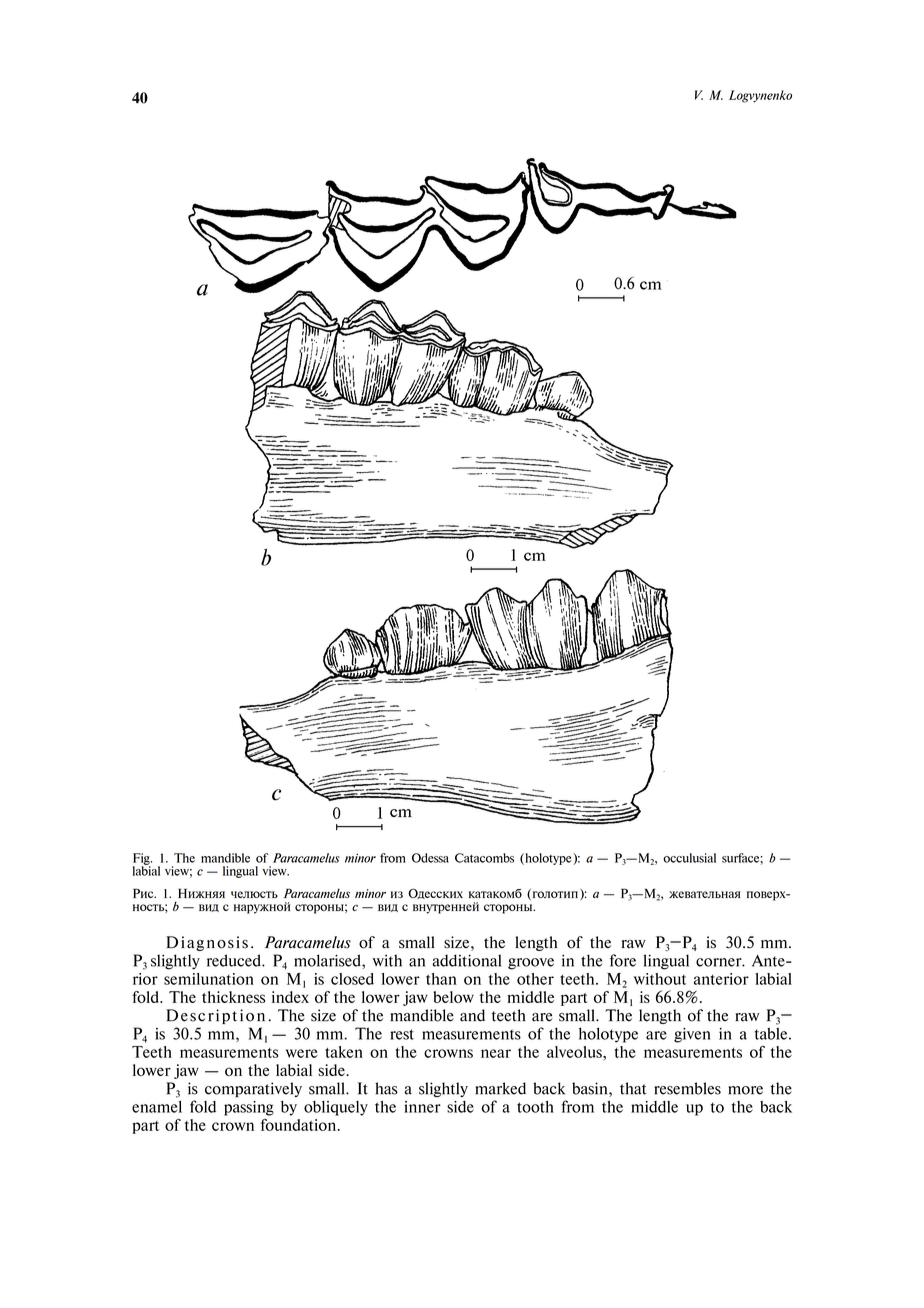 This screenshot has height=1308, width=924. What do you see at coordinates (430, 858) in the screenshot?
I see `Odessa` at bounding box center [430, 858].
